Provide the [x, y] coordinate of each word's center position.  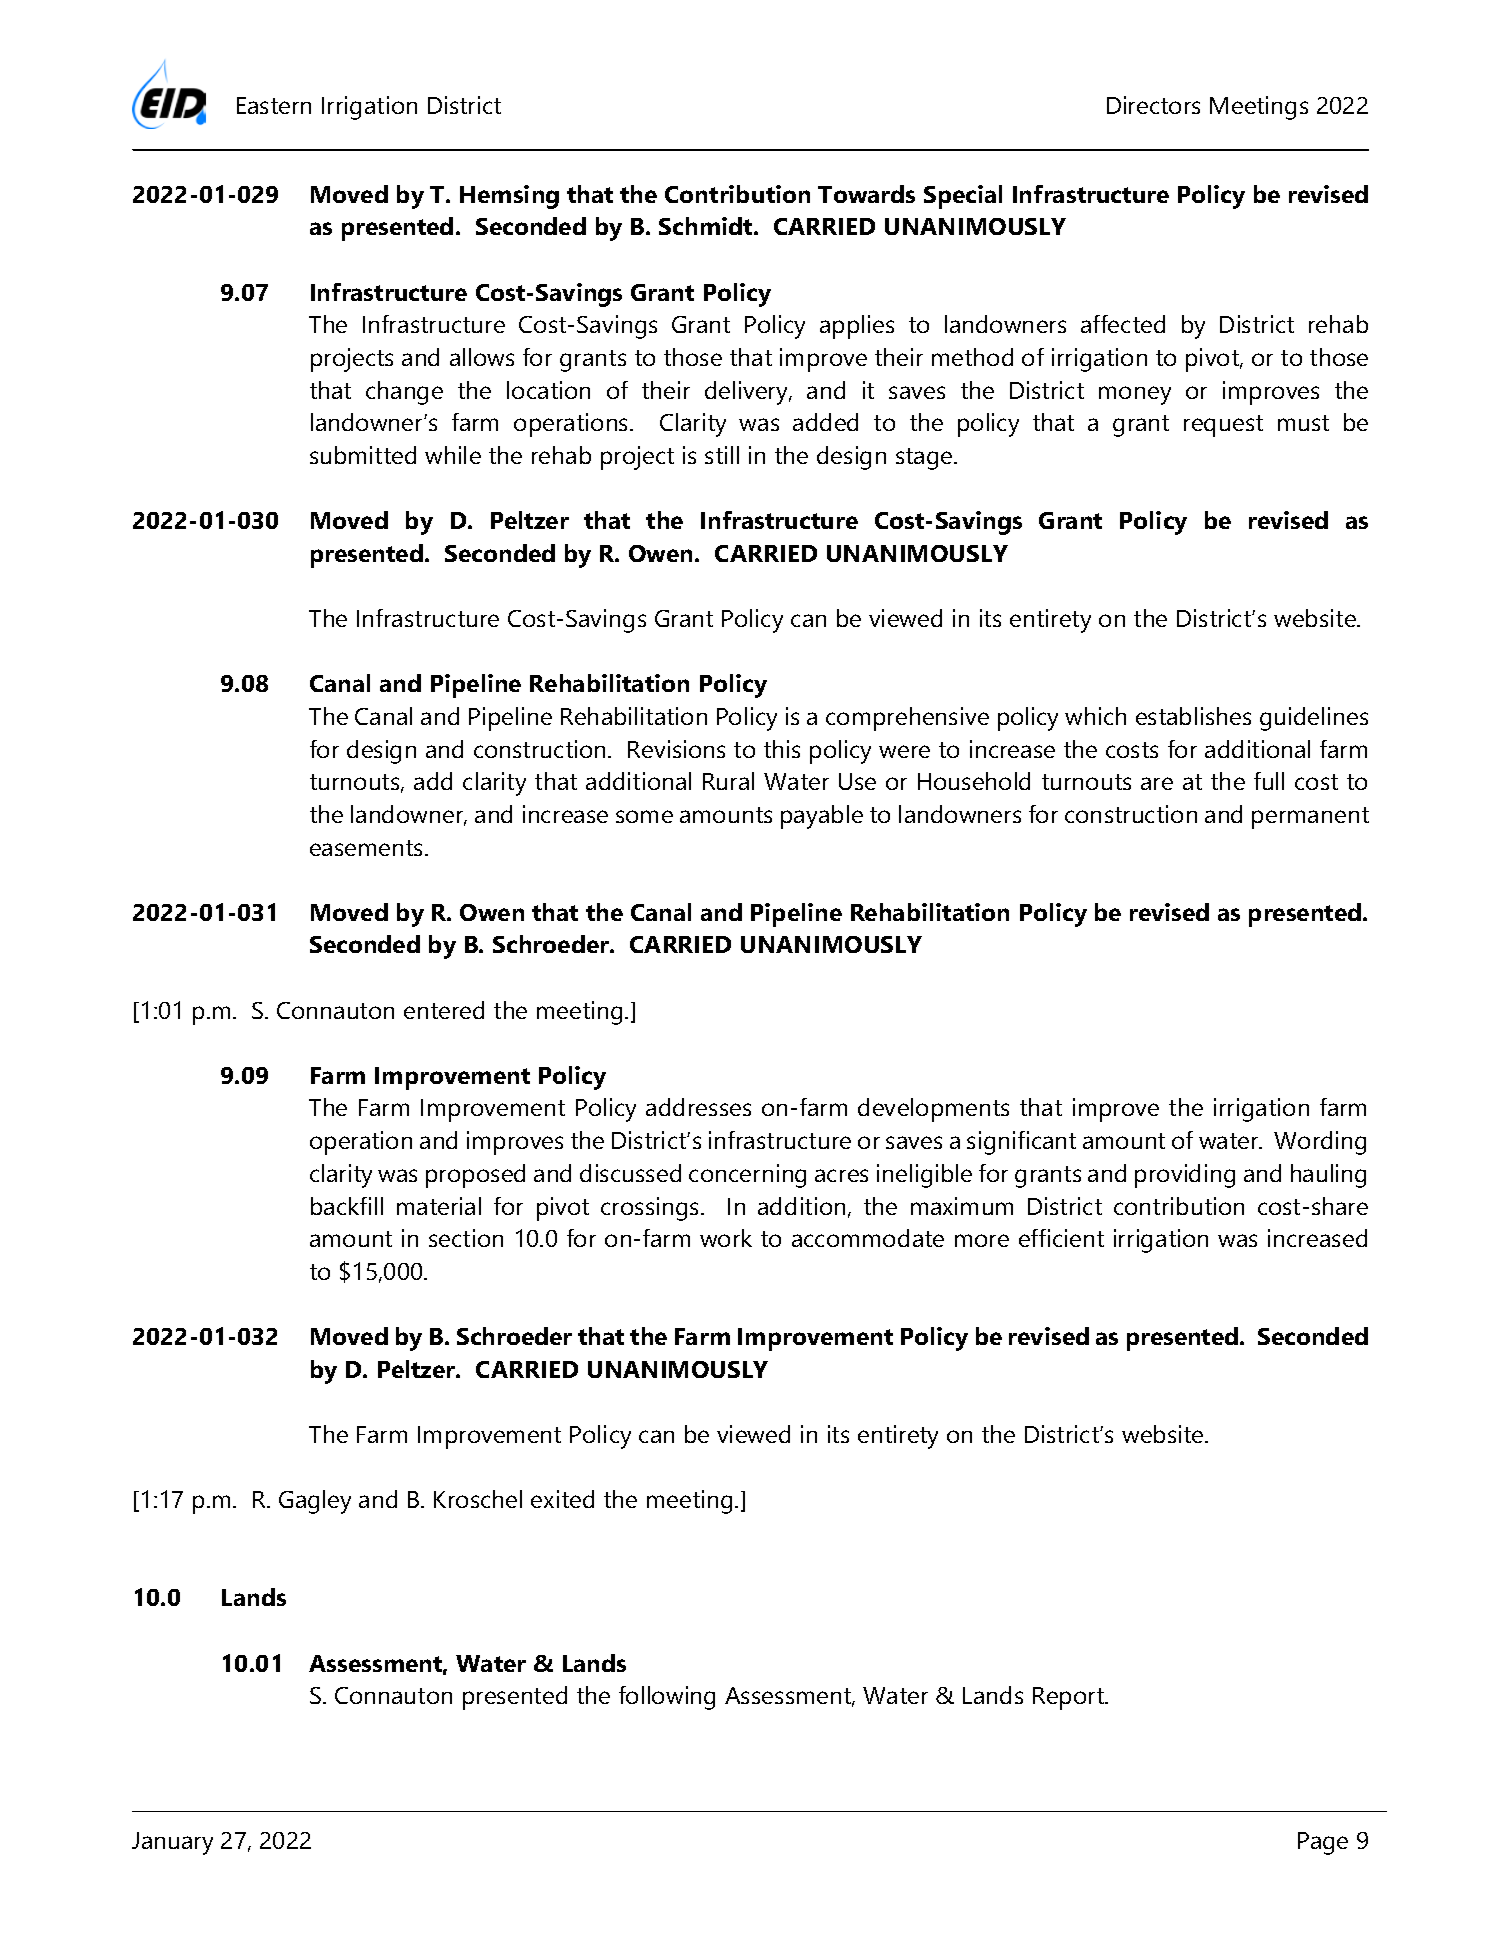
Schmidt [707, 226]
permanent [1310, 818]
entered [444, 1010]
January [172, 1843]
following [667, 1698]
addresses [698, 1107]
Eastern [274, 105]
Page [1323, 1843]
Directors [1153, 105]
